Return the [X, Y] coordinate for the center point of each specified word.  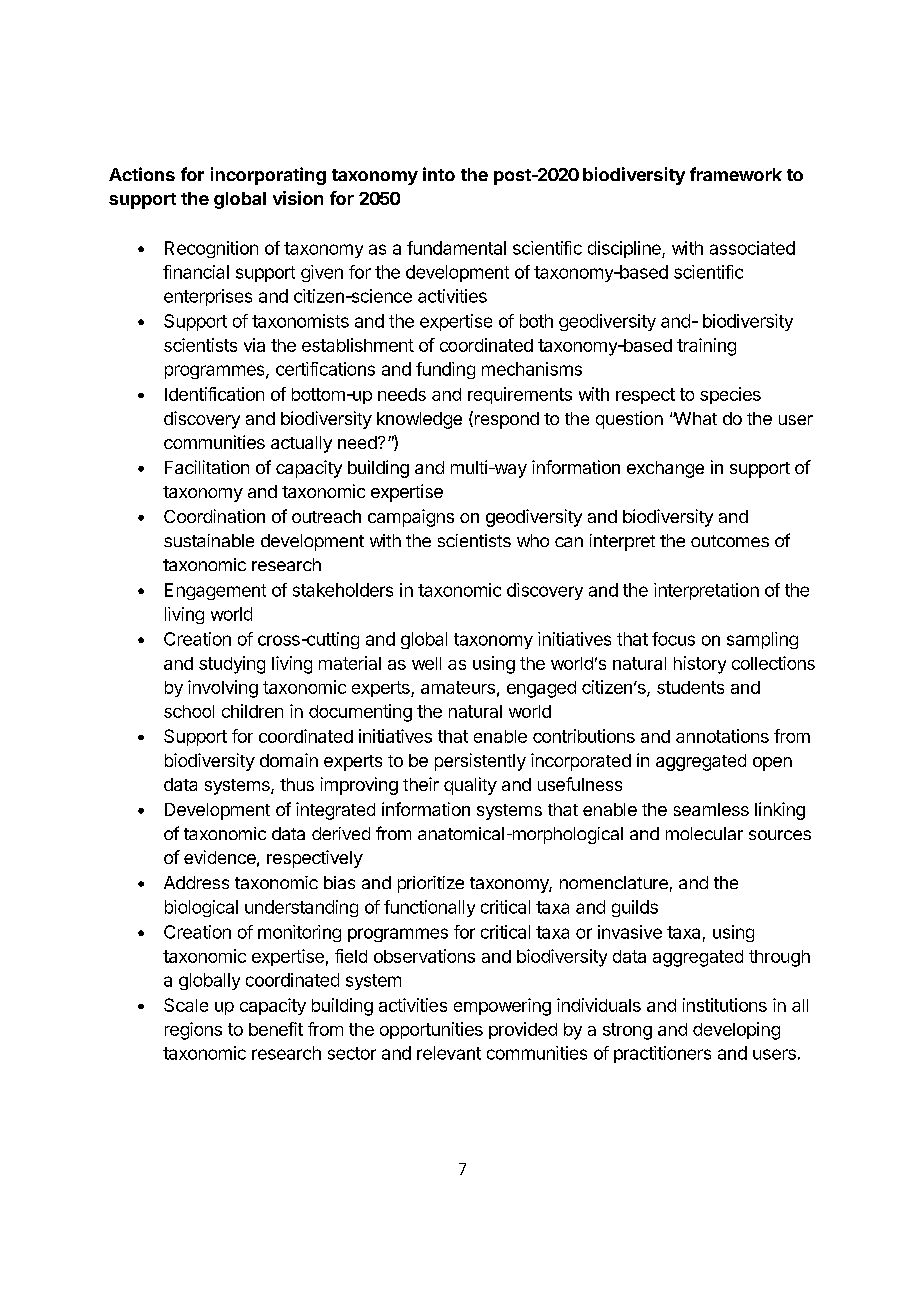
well [426, 663]
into [439, 174]
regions [193, 1031]
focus [673, 639]
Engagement [215, 591]
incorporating [268, 176]
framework [736, 174]
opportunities [431, 1030]
